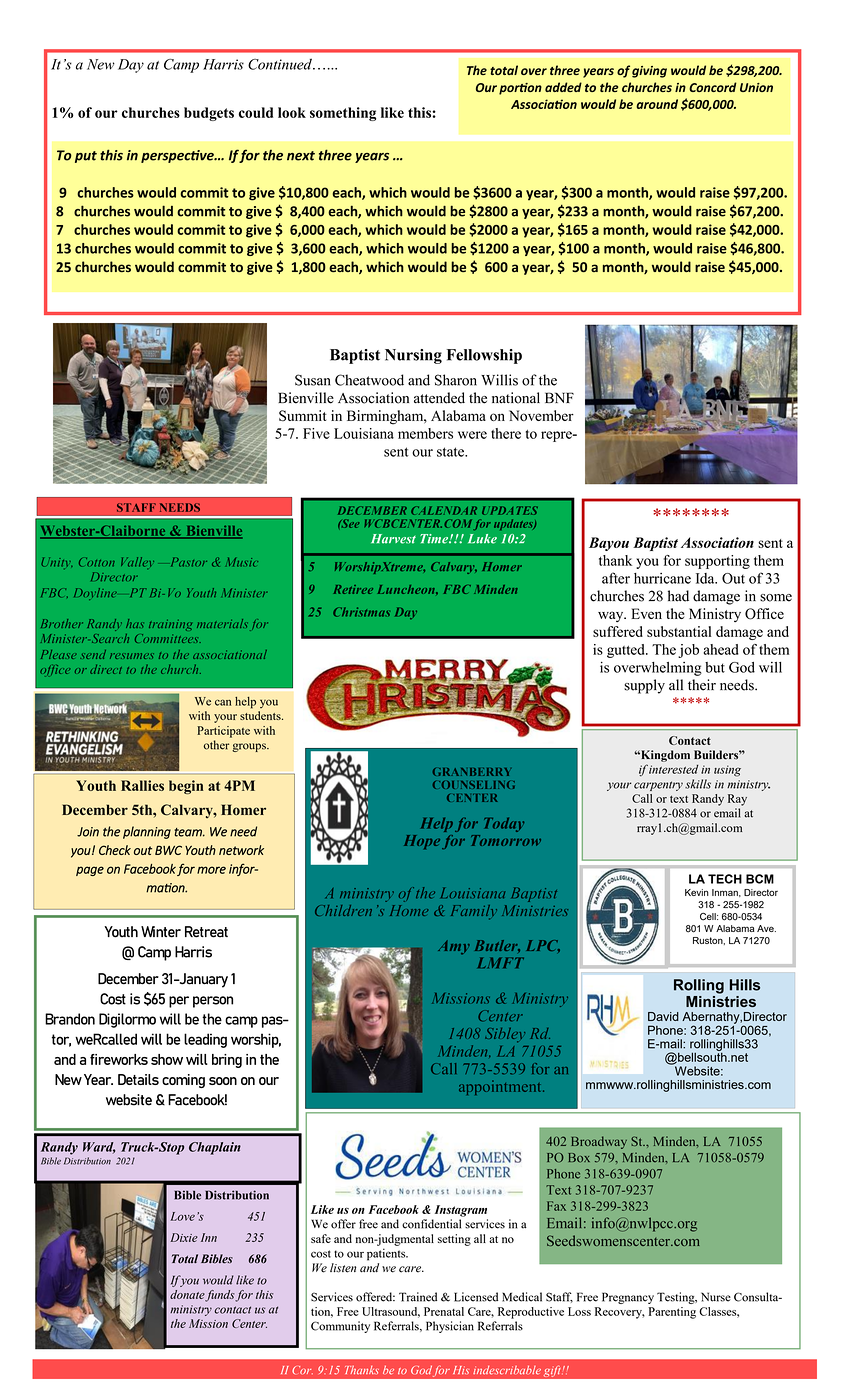  Describe the element at coordinates (657, 104) in the screenshot. I see `around` at that location.
